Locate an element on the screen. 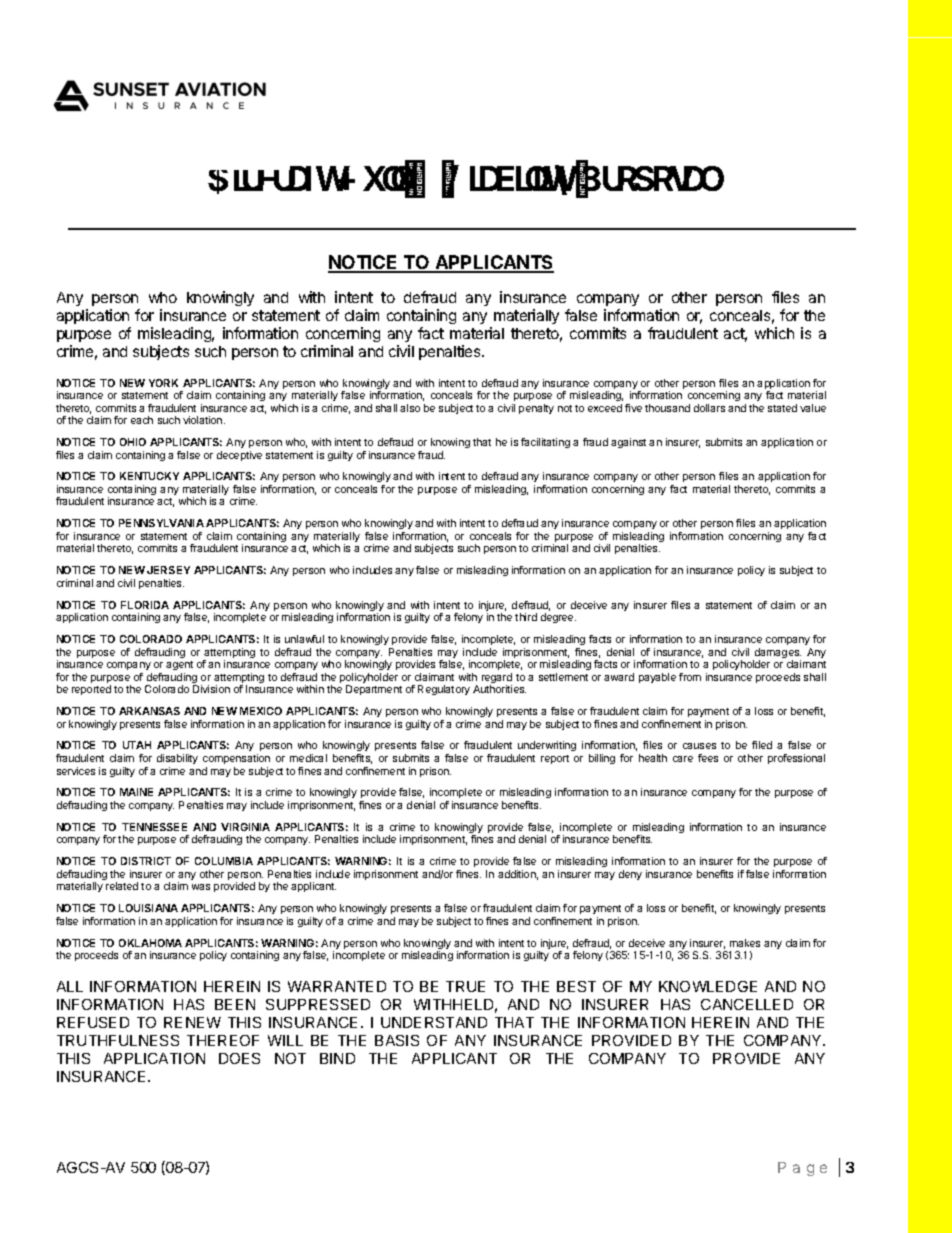 The width and height of the screenshot is (952, 1233). damages is located at coordinates (777, 654).
